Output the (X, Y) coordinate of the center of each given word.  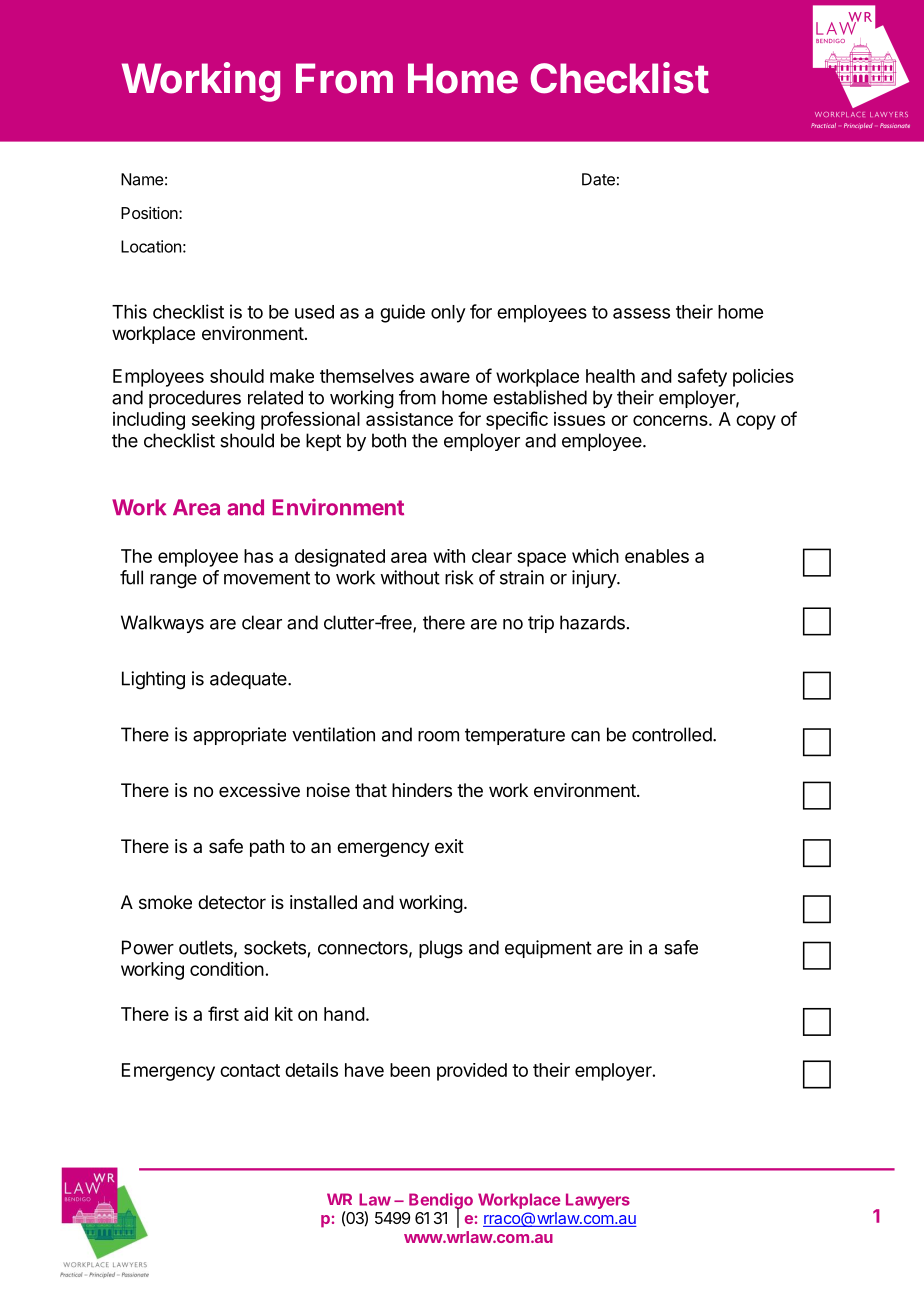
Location (151, 246)
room (438, 736)
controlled (672, 734)
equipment (548, 949)
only (448, 314)
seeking (223, 421)
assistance (409, 419)
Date (598, 179)
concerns (671, 420)
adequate (249, 680)
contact (250, 1070)
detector (232, 902)
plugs (441, 949)
